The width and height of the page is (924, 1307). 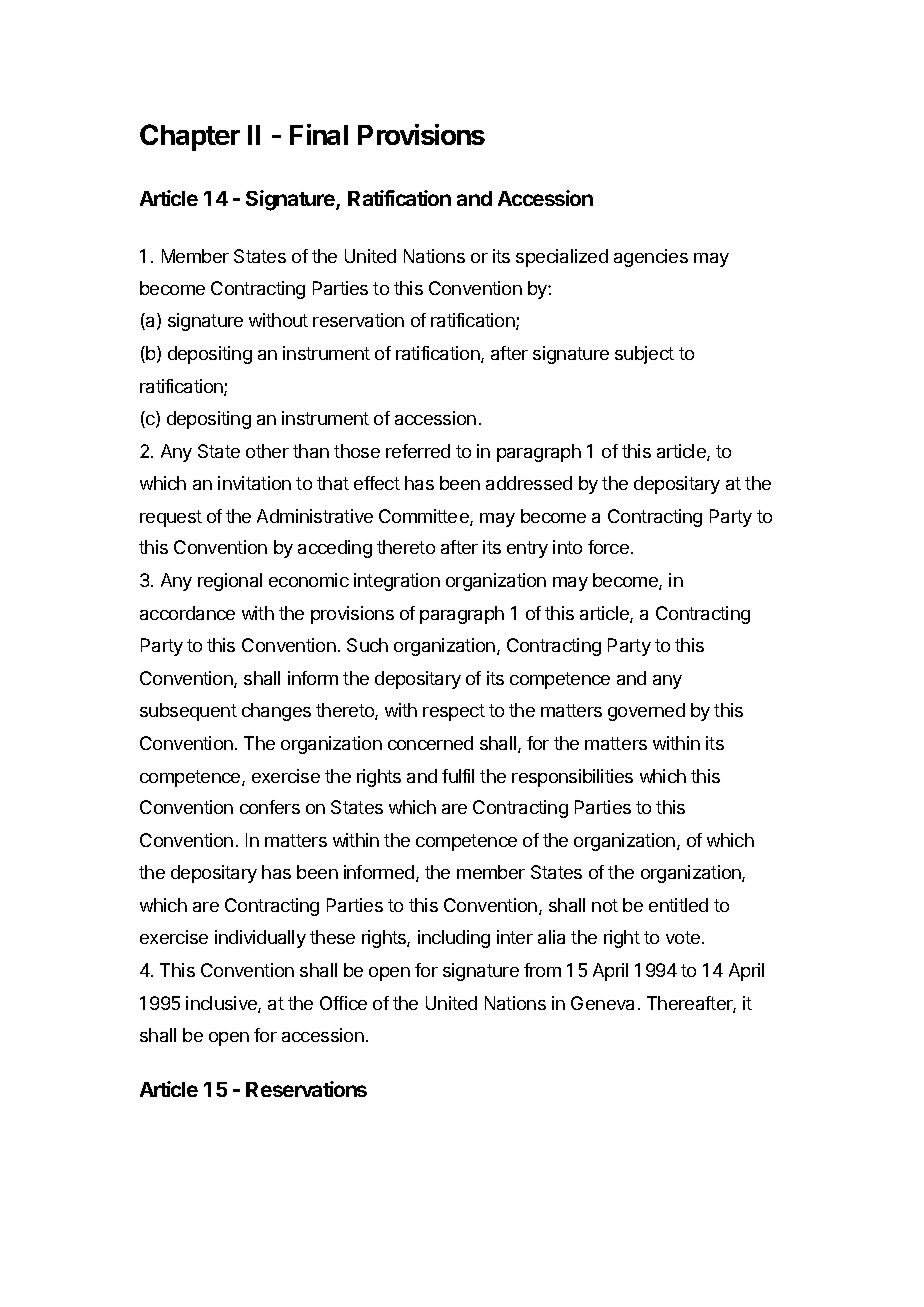 I want to click on Geneva, so click(x=602, y=1003).
